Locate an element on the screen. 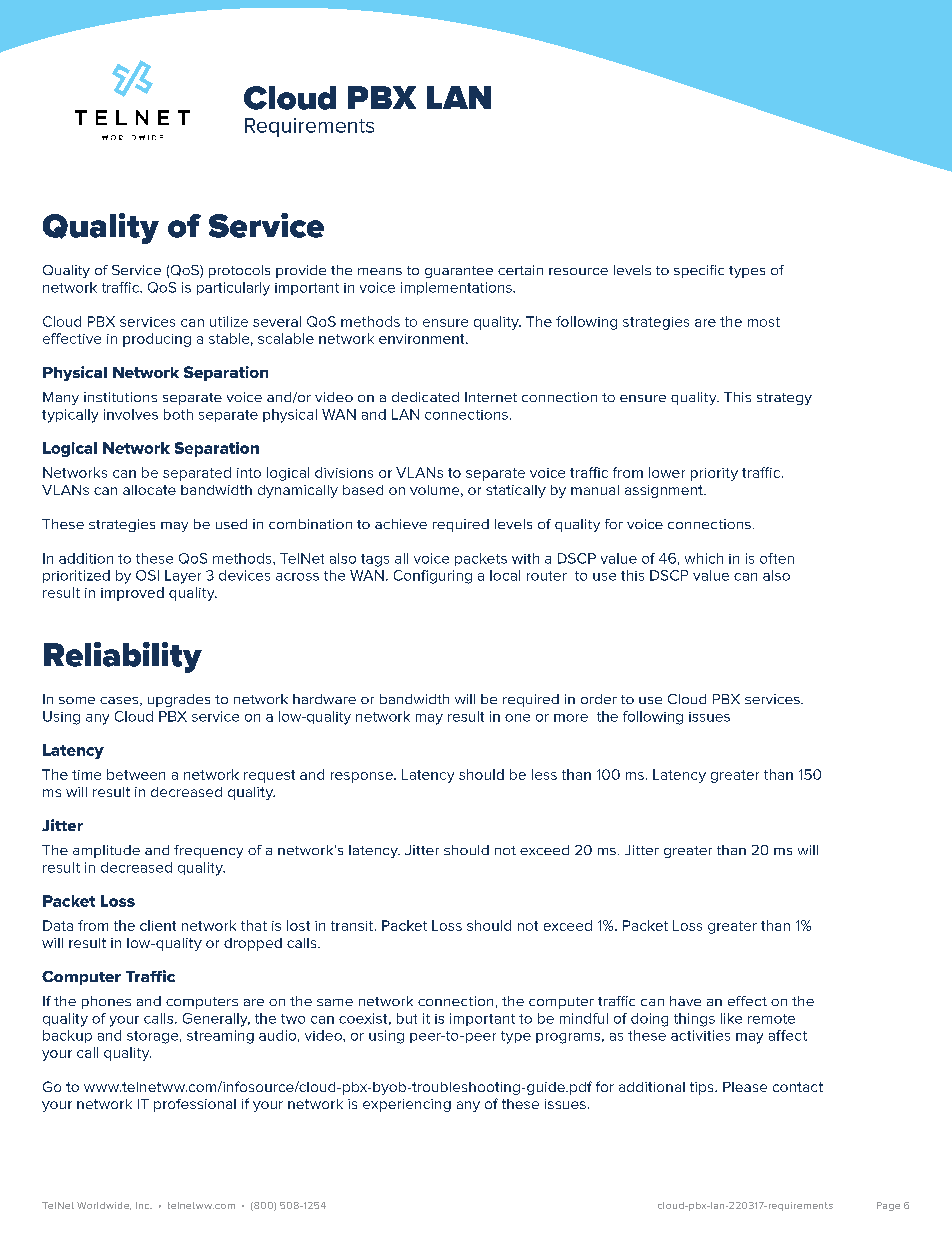 This screenshot has height=1233, width=952. have is located at coordinates (685, 1001).
